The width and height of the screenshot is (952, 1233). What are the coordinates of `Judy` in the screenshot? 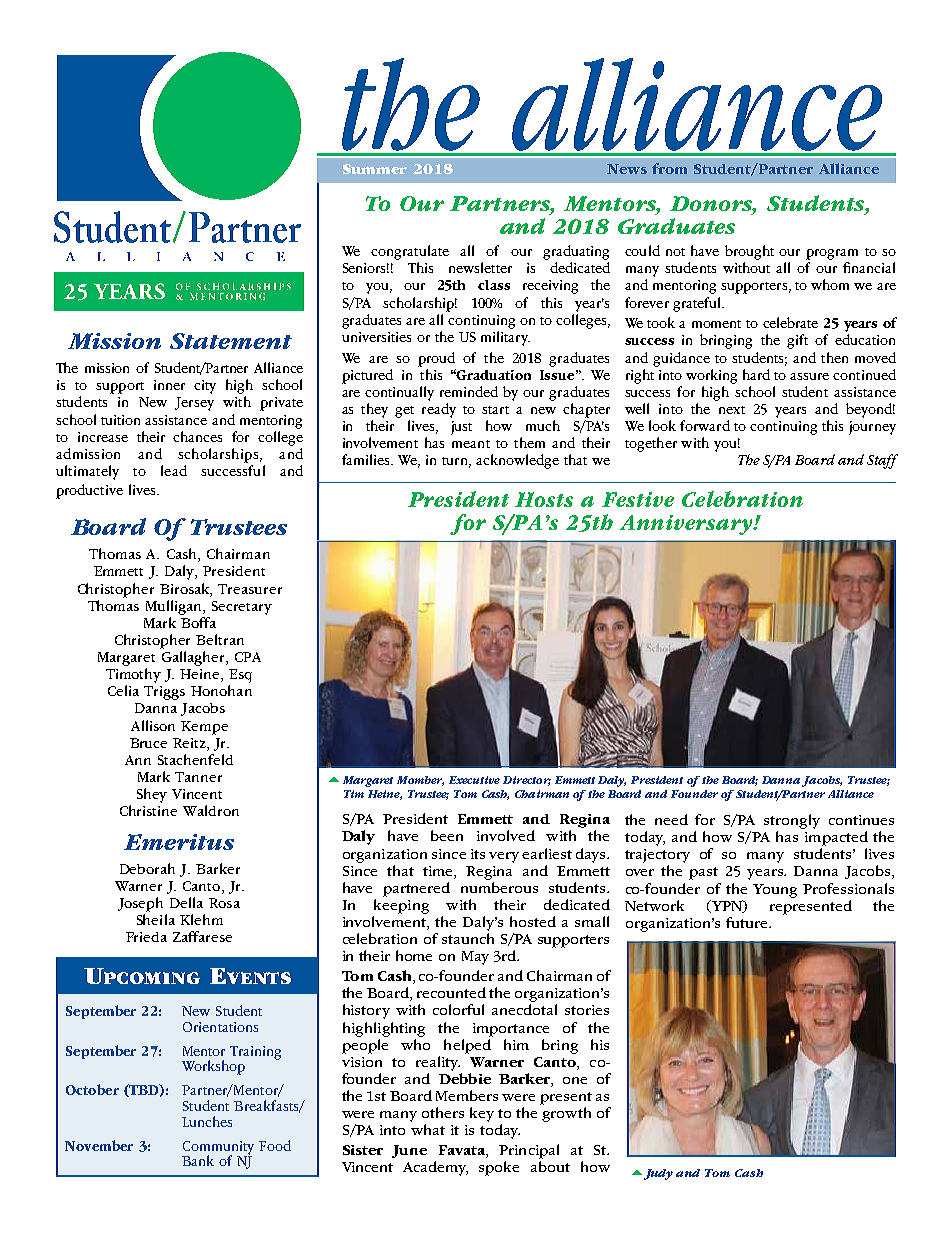 It's located at (657, 1174).
